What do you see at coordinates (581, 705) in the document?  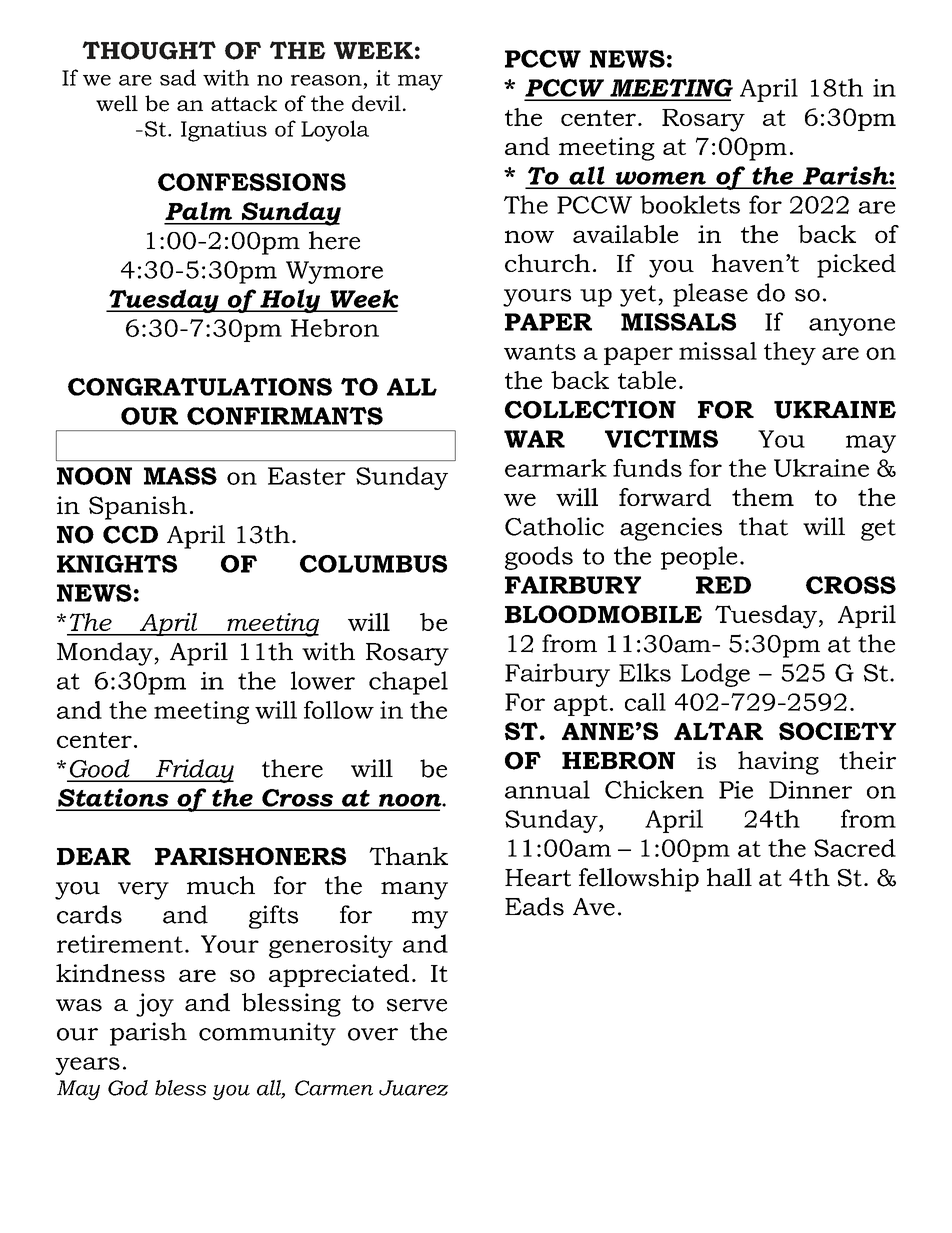 I see `appt` at bounding box center [581, 705].
